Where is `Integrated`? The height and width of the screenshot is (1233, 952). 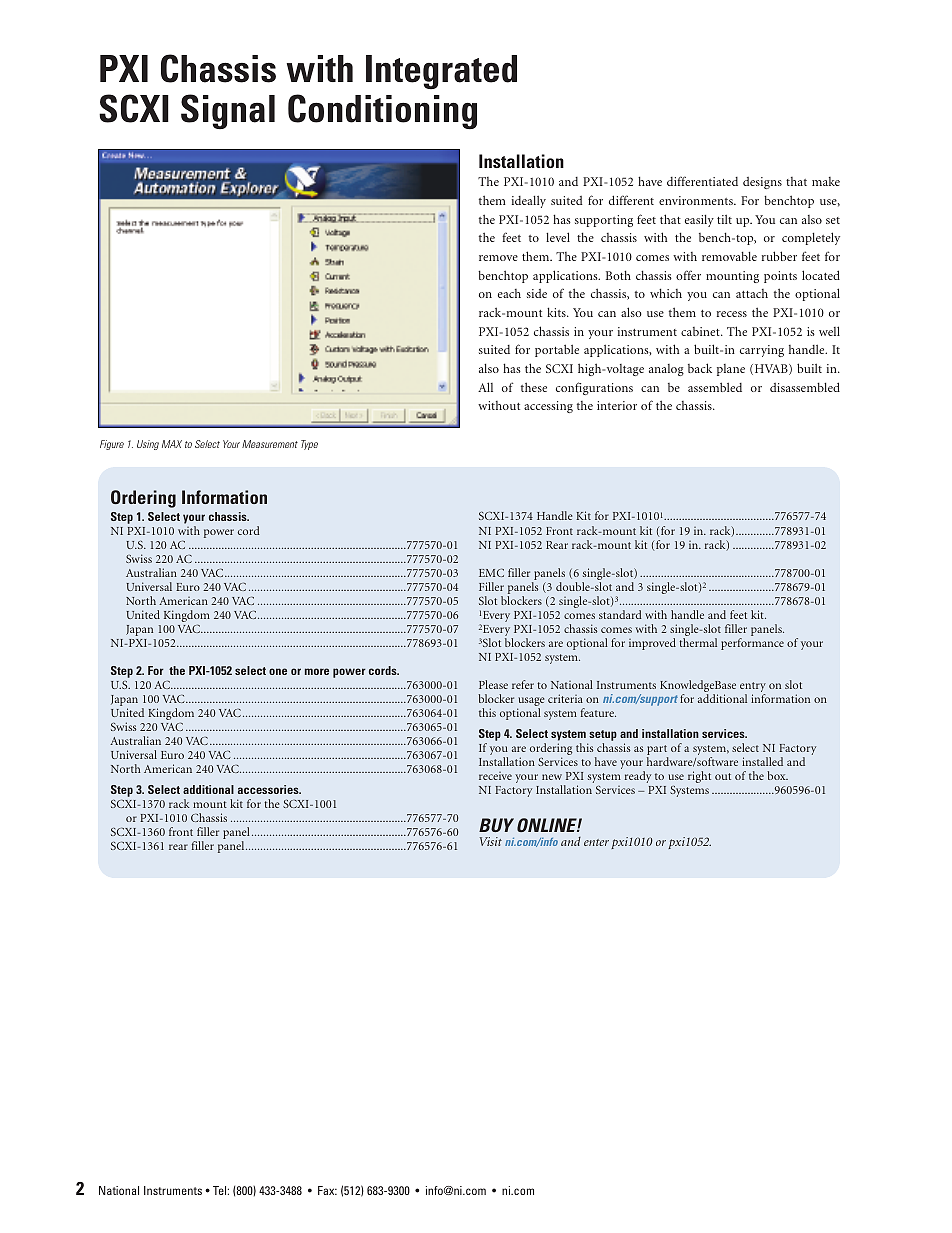 Integrated is located at coordinates (441, 72).
